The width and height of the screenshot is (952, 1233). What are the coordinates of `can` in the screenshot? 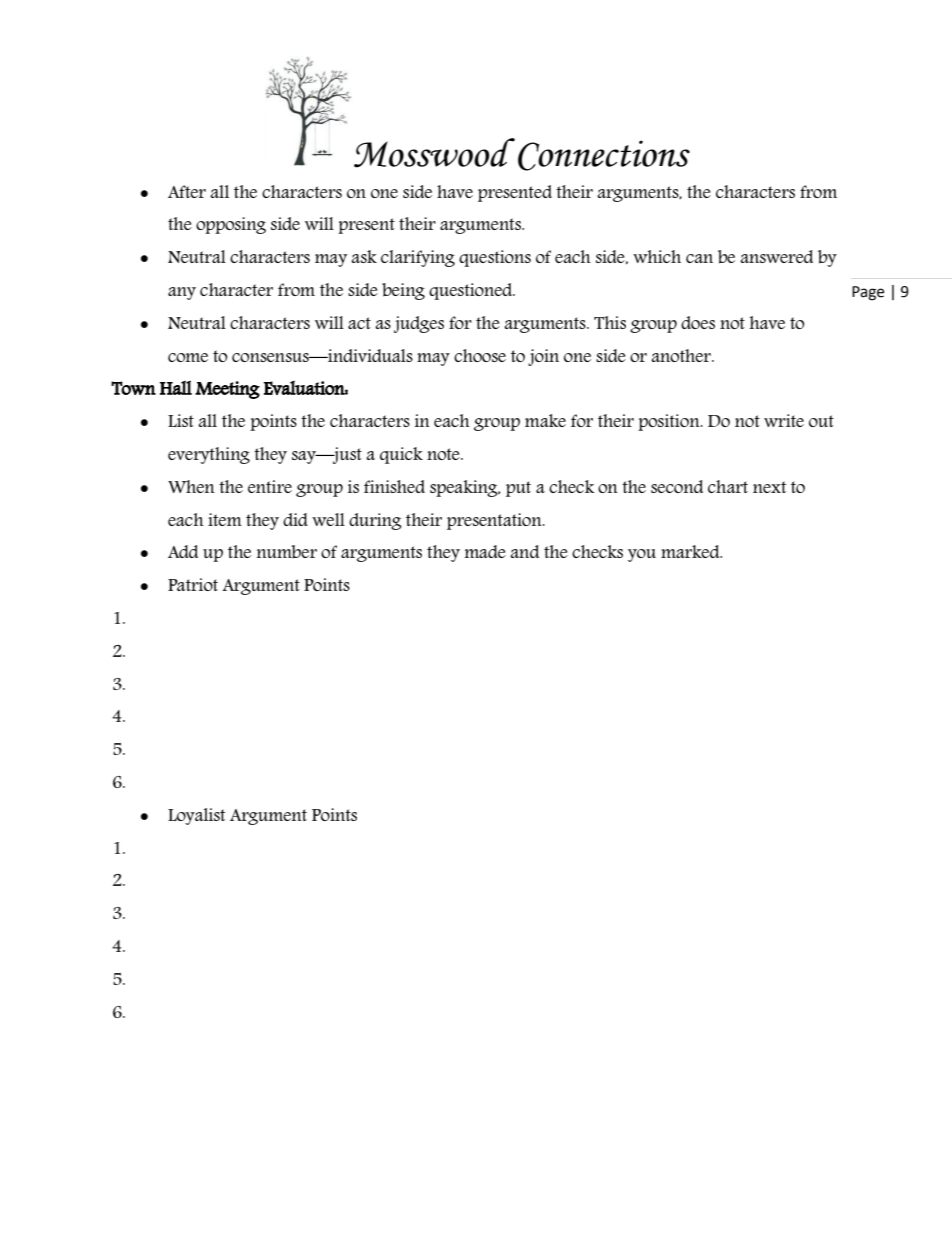 It's located at (699, 258).
